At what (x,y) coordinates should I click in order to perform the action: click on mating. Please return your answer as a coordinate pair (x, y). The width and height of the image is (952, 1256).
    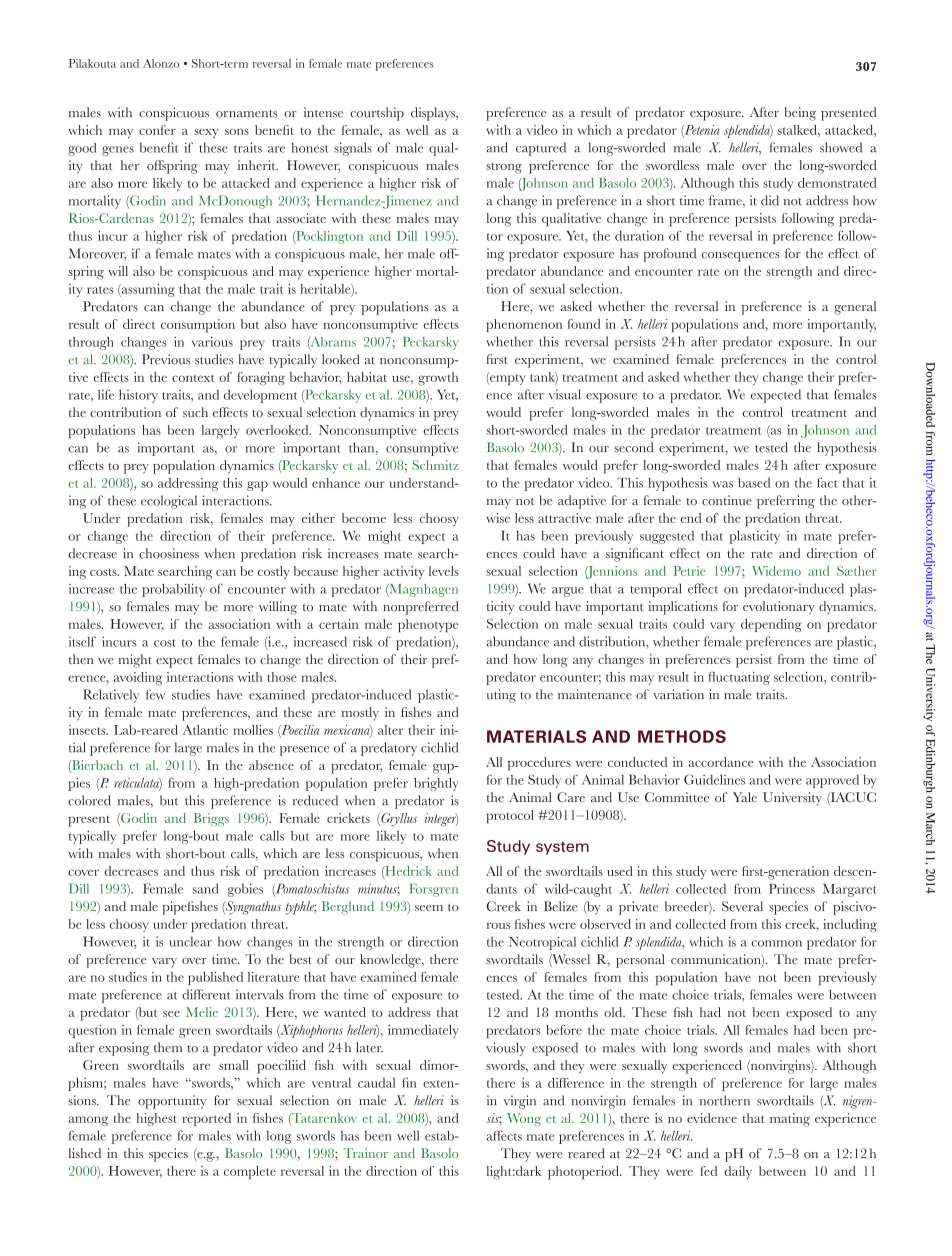
    Looking at the image, I should click on (790, 1120).
